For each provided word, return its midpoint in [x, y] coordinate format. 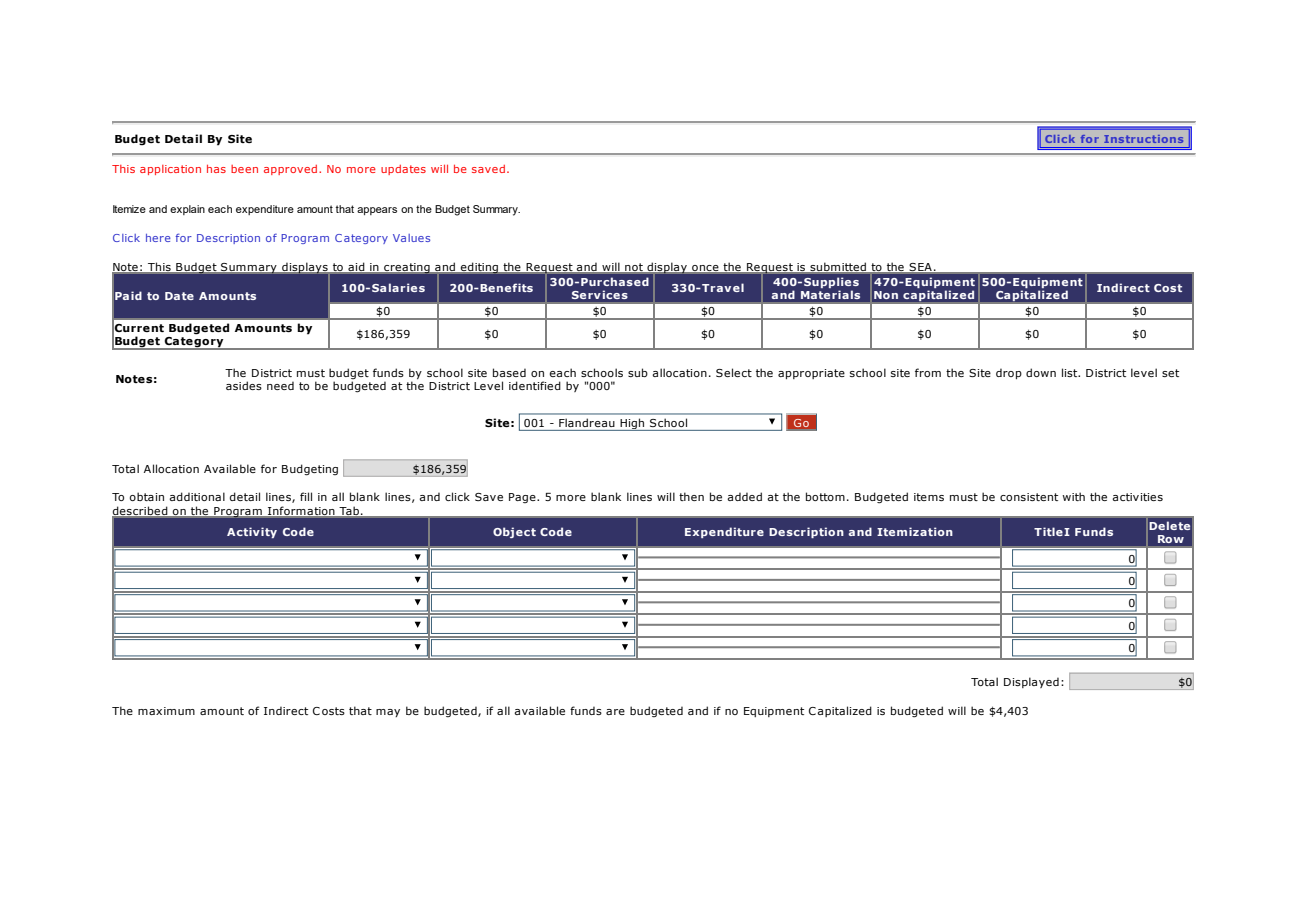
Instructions [1143, 139]
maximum [166, 711]
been [244, 169]
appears [377, 211]
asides [244, 385]
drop [1009, 373]
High [632, 424]
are [615, 712]
